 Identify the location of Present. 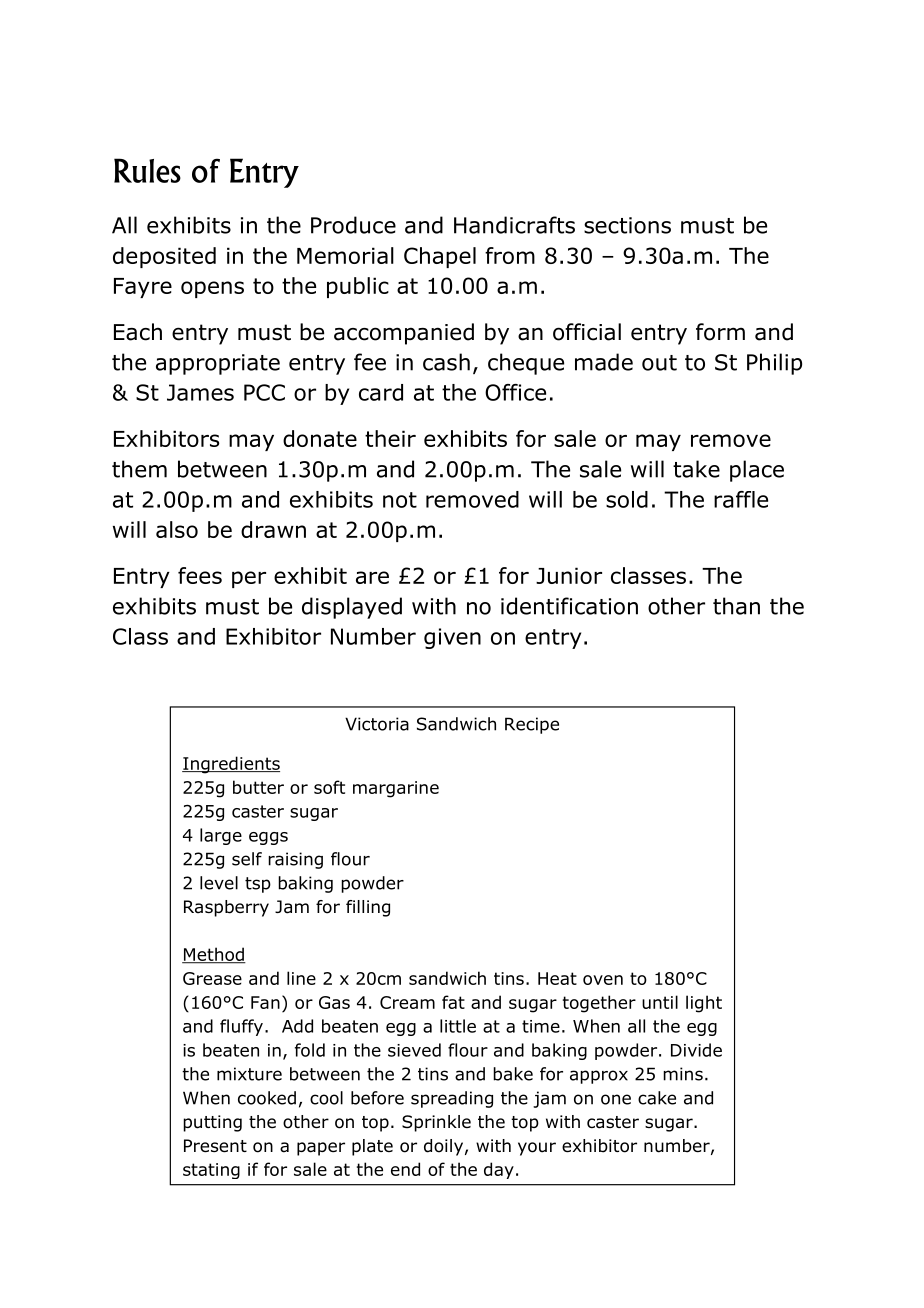
(215, 1146).
